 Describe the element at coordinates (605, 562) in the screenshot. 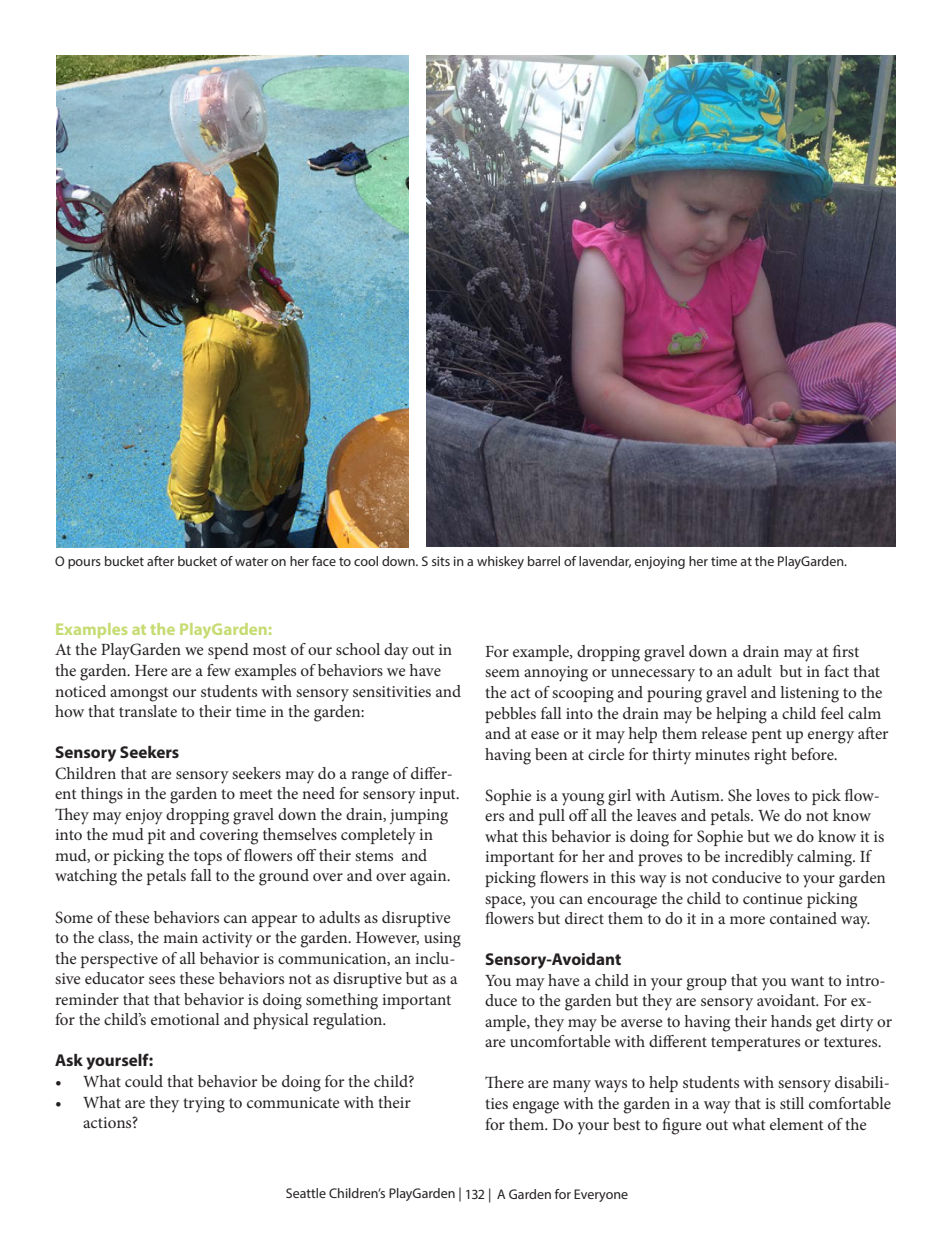

I see `lavendar` at that location.
